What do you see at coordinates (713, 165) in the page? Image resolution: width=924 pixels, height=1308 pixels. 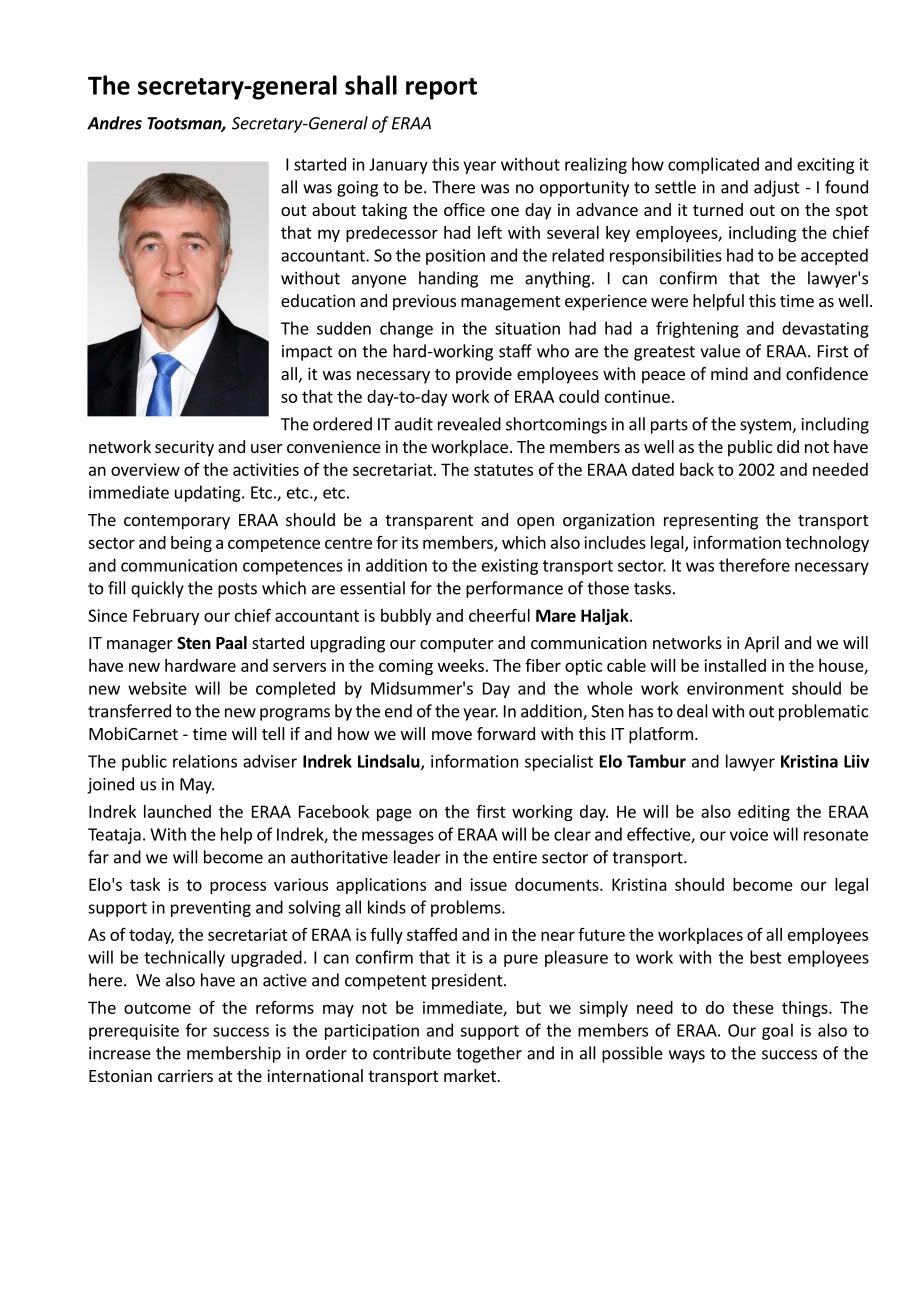 I see `complicated` at bounding box center [713, 165].
